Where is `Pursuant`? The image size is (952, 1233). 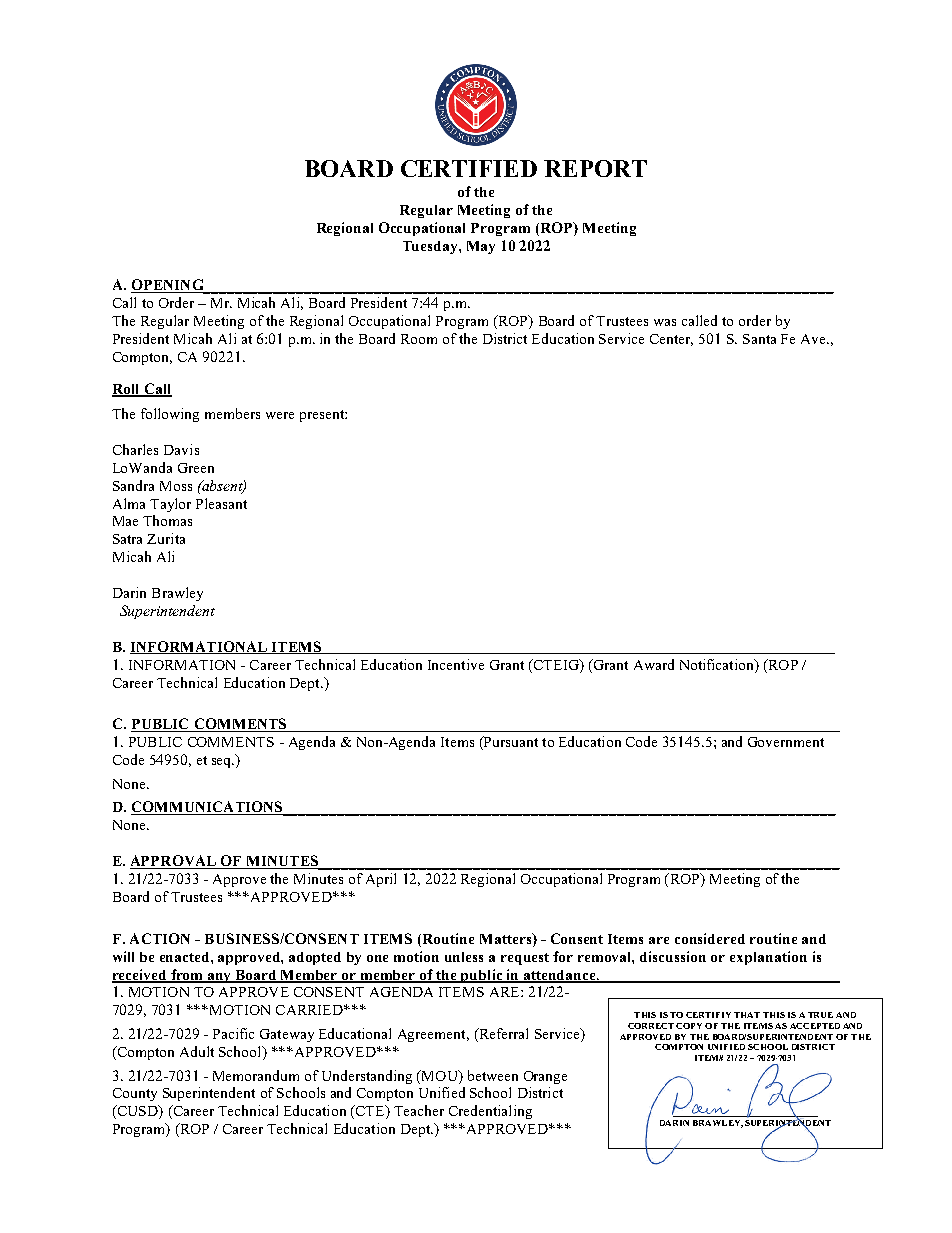 Pursuant is located at coordinates (510, 743).
